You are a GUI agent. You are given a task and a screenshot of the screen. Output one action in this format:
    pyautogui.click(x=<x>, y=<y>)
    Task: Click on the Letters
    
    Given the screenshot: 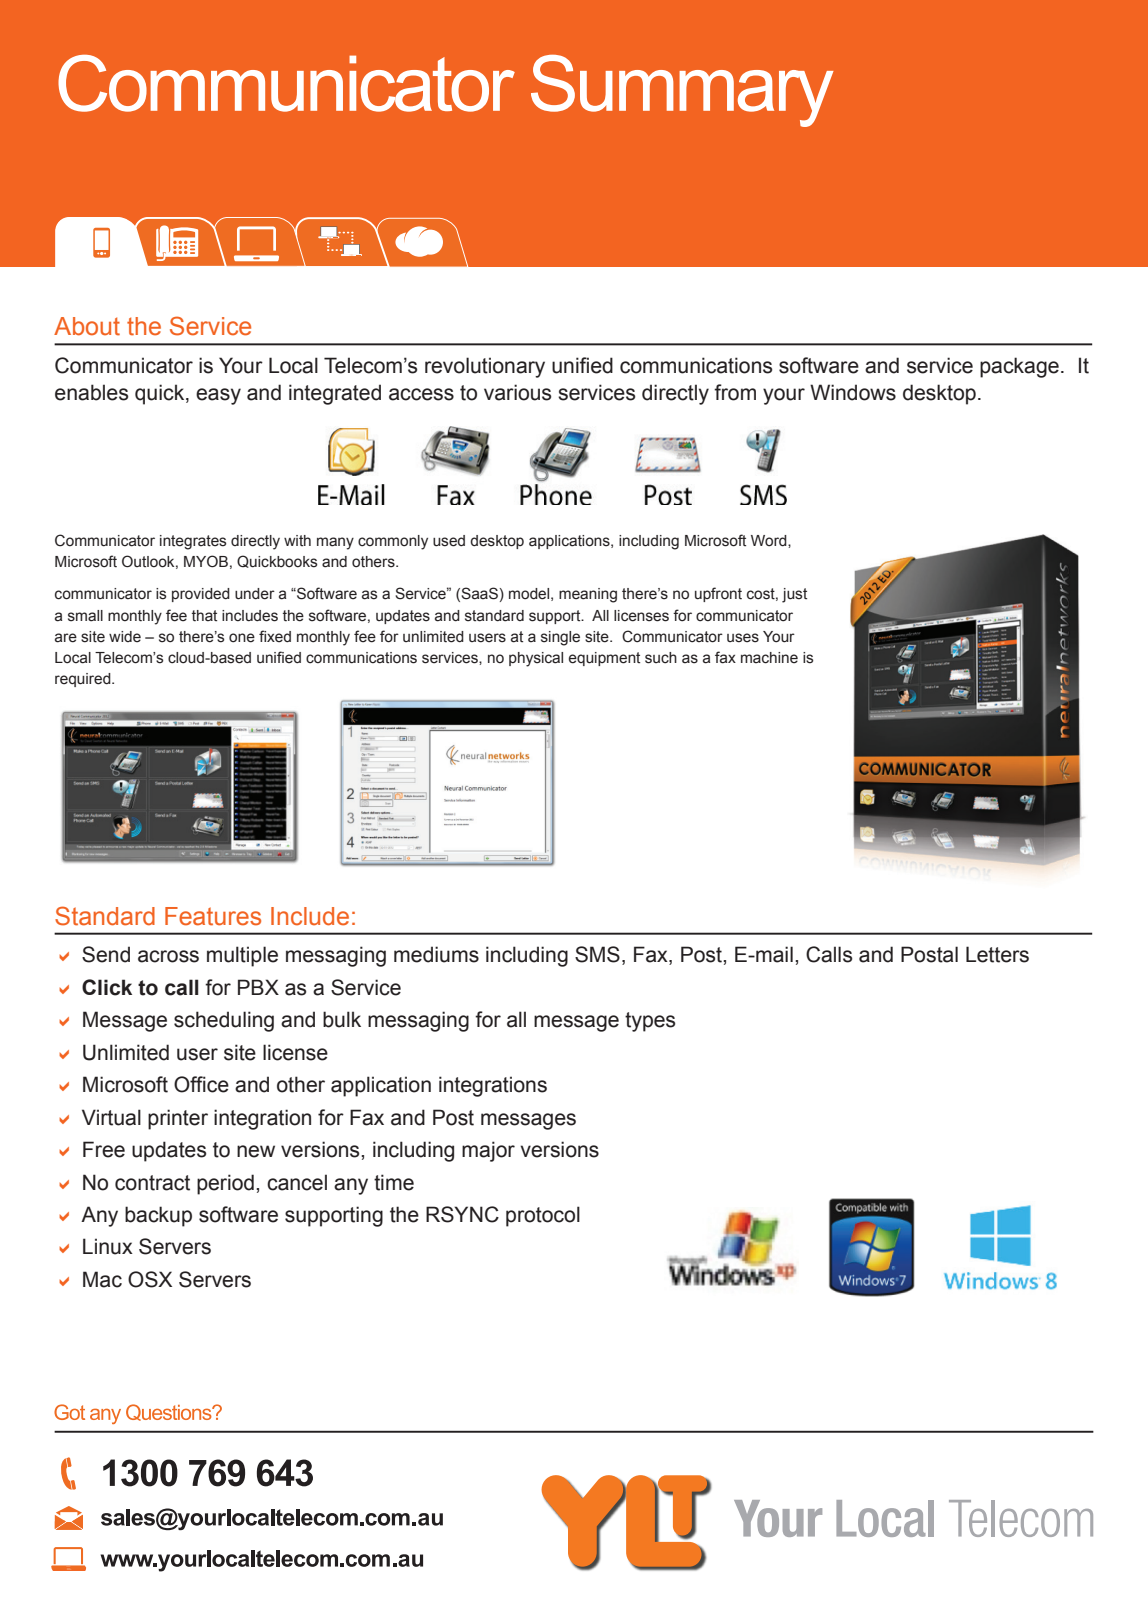 What is the action you would take?
    pyautogui.click(x=997, y=954)
